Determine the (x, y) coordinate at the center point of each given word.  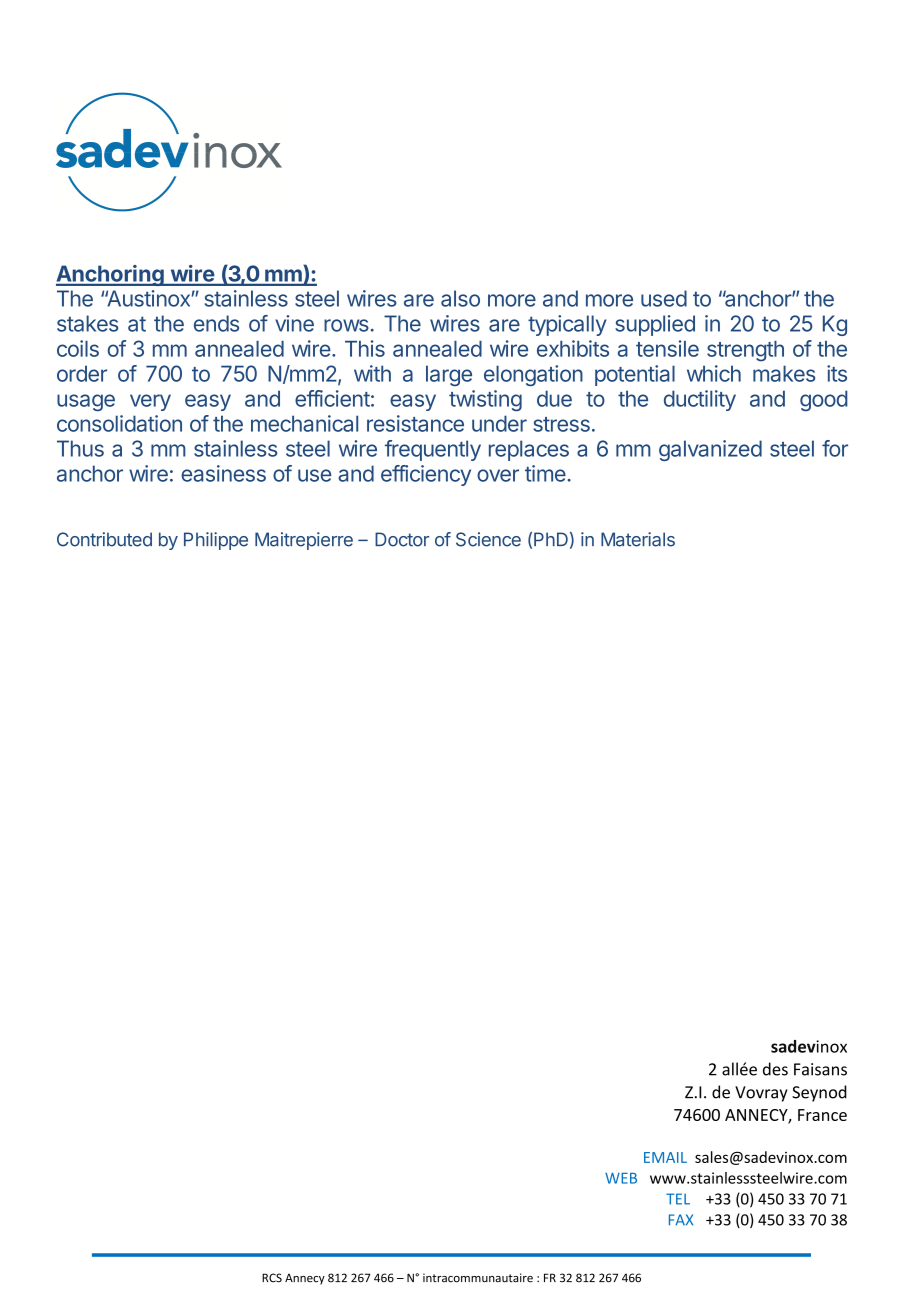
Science (488, 539)
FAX (681, 1220)
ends (216, 323)
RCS (272, 1278)
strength (745, 351)
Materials (638, 539)
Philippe (216, 541)
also (460, 298)
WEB (621, 1178)
